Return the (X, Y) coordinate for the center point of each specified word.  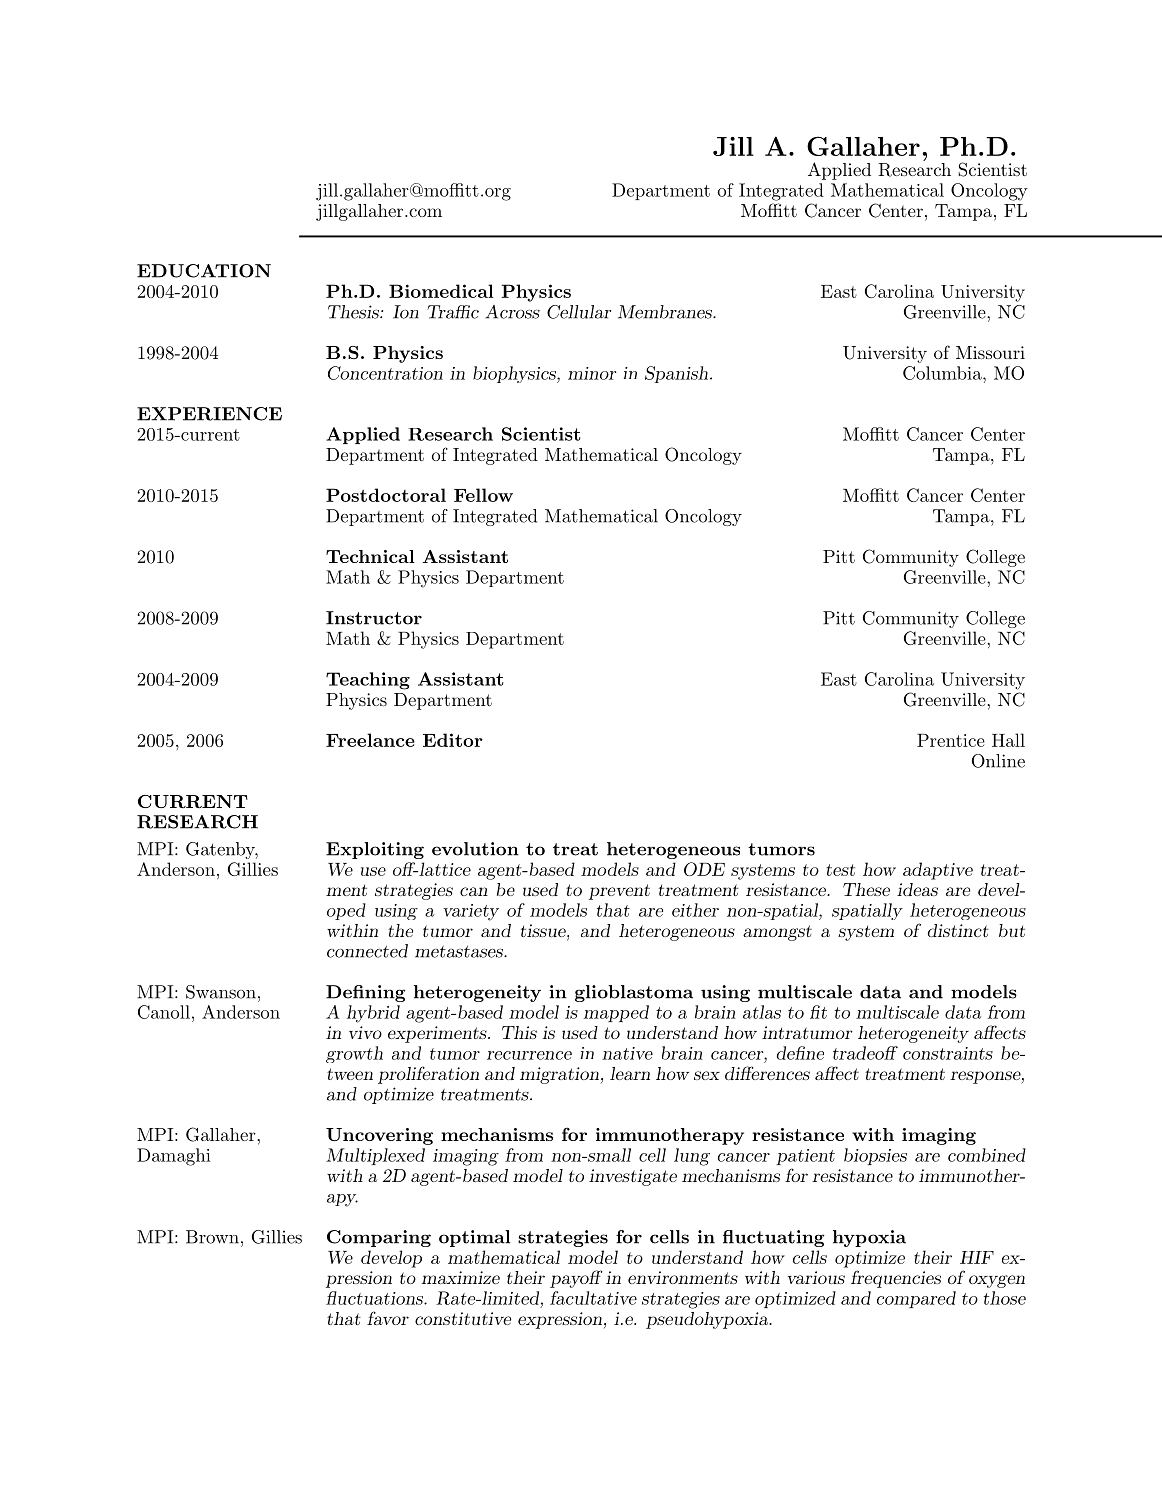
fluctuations (375, 1298)
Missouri (990, 352)
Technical (370, 556)
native (627, 1053)
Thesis (354, 312)
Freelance (370, 740)
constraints (948, 1053)
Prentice (951, 740)
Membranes (666, 312)
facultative (593, 1298)
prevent (619, 892)
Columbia (943, 373)
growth (354, 1054)
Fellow (483, 495)
